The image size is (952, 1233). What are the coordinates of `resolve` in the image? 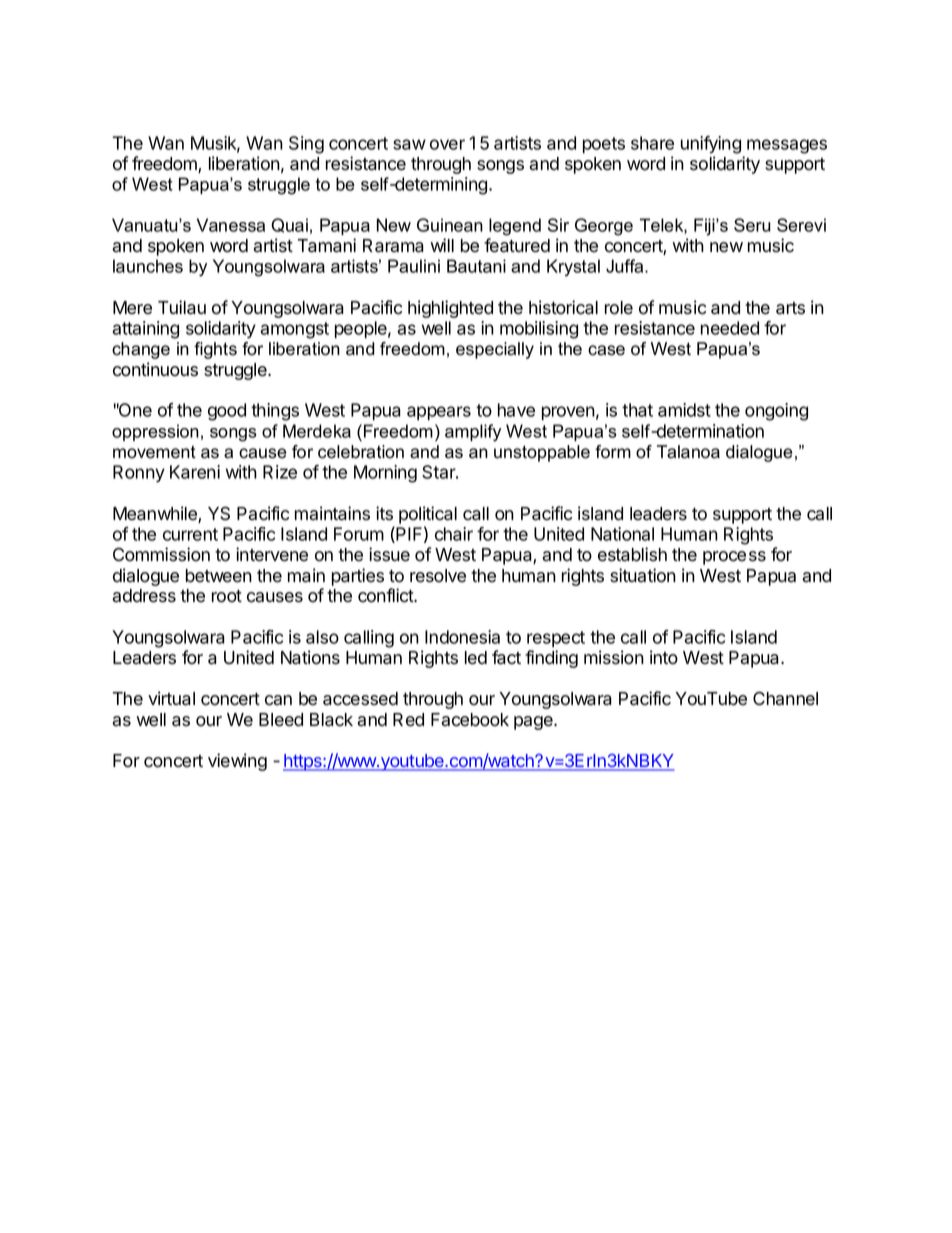 It's located at (438, 576).
